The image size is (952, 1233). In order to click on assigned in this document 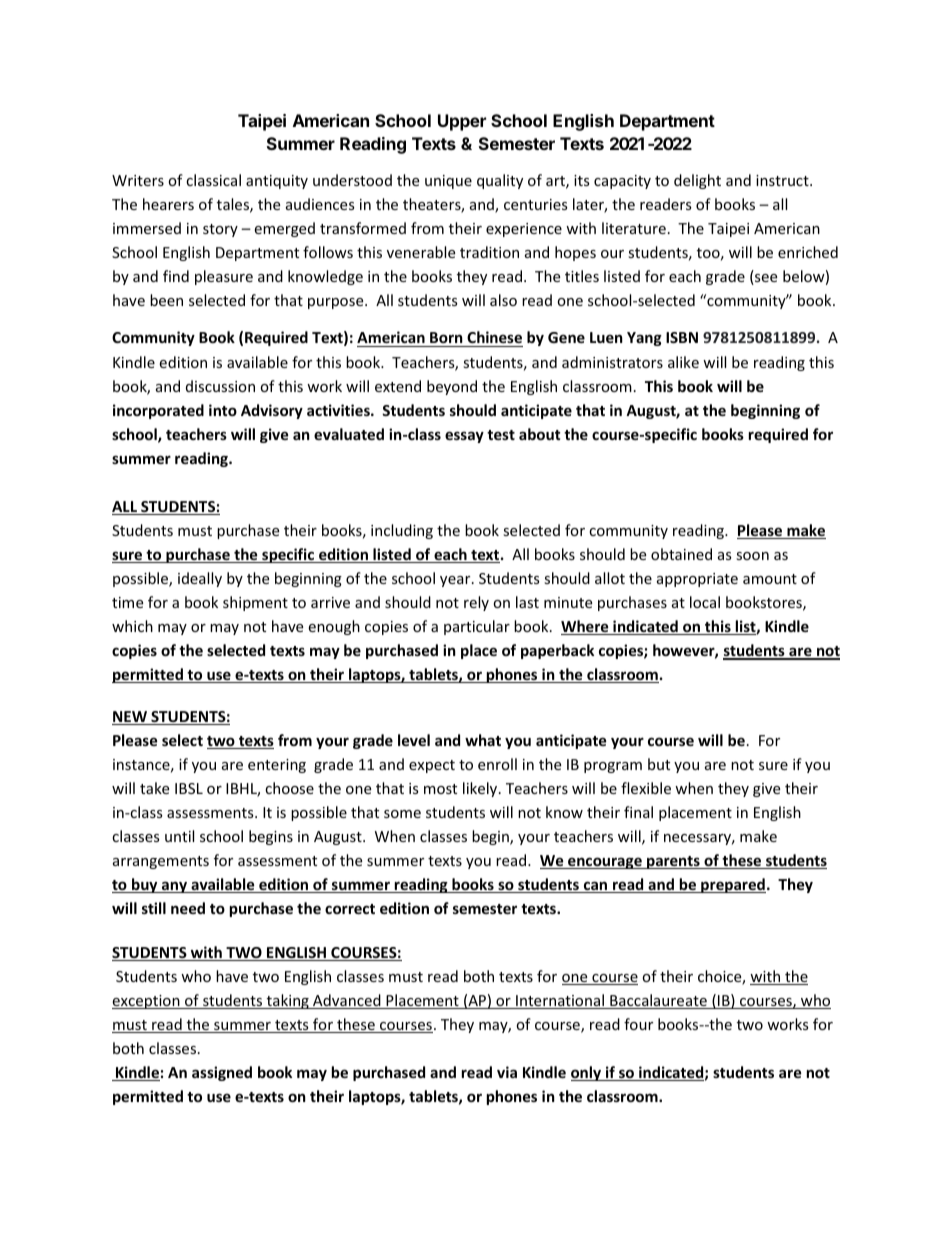, I will do `click(222, 1073)`.
